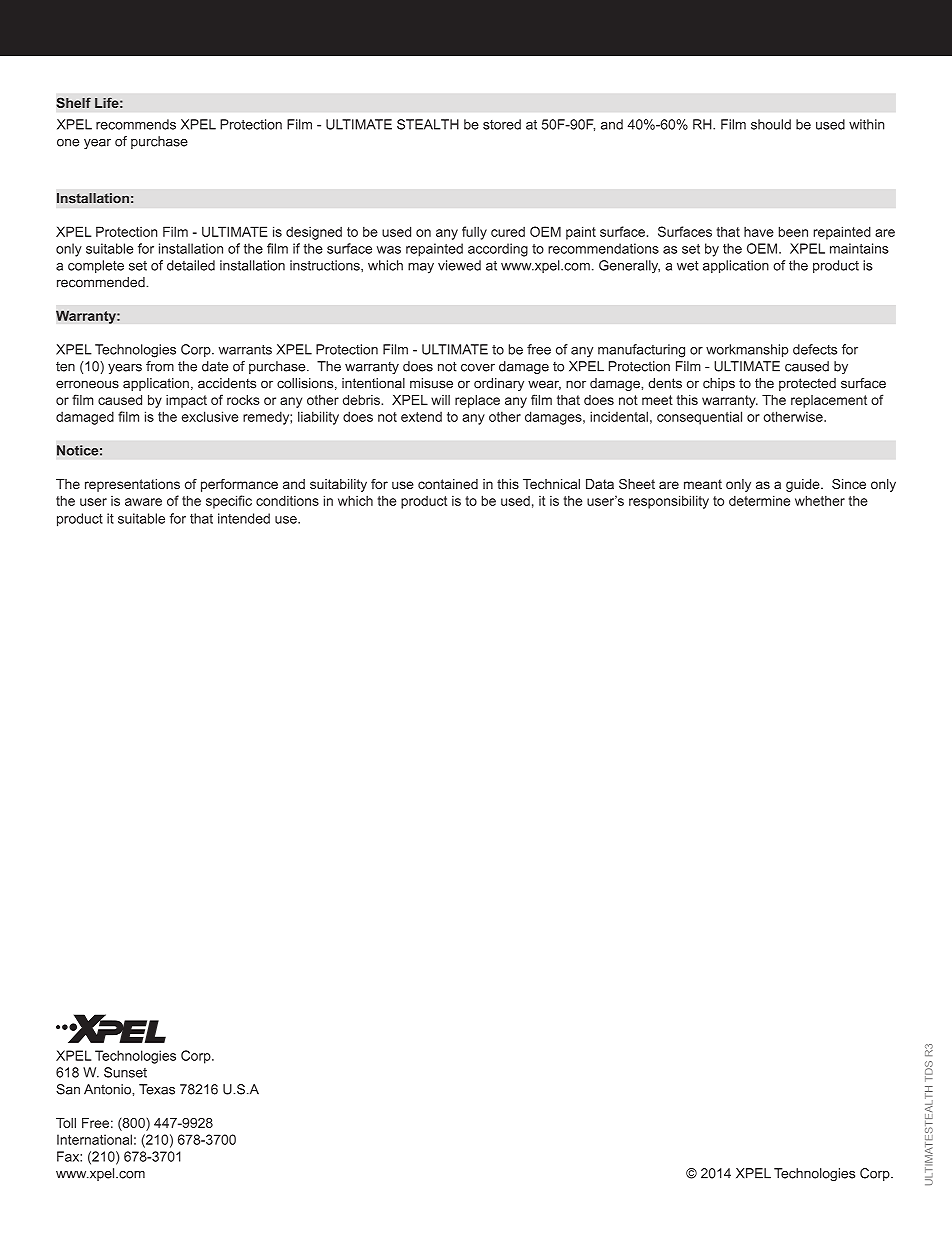  Describe the element at coordinates (132, 485) in the image. I see `representations` at that location.
